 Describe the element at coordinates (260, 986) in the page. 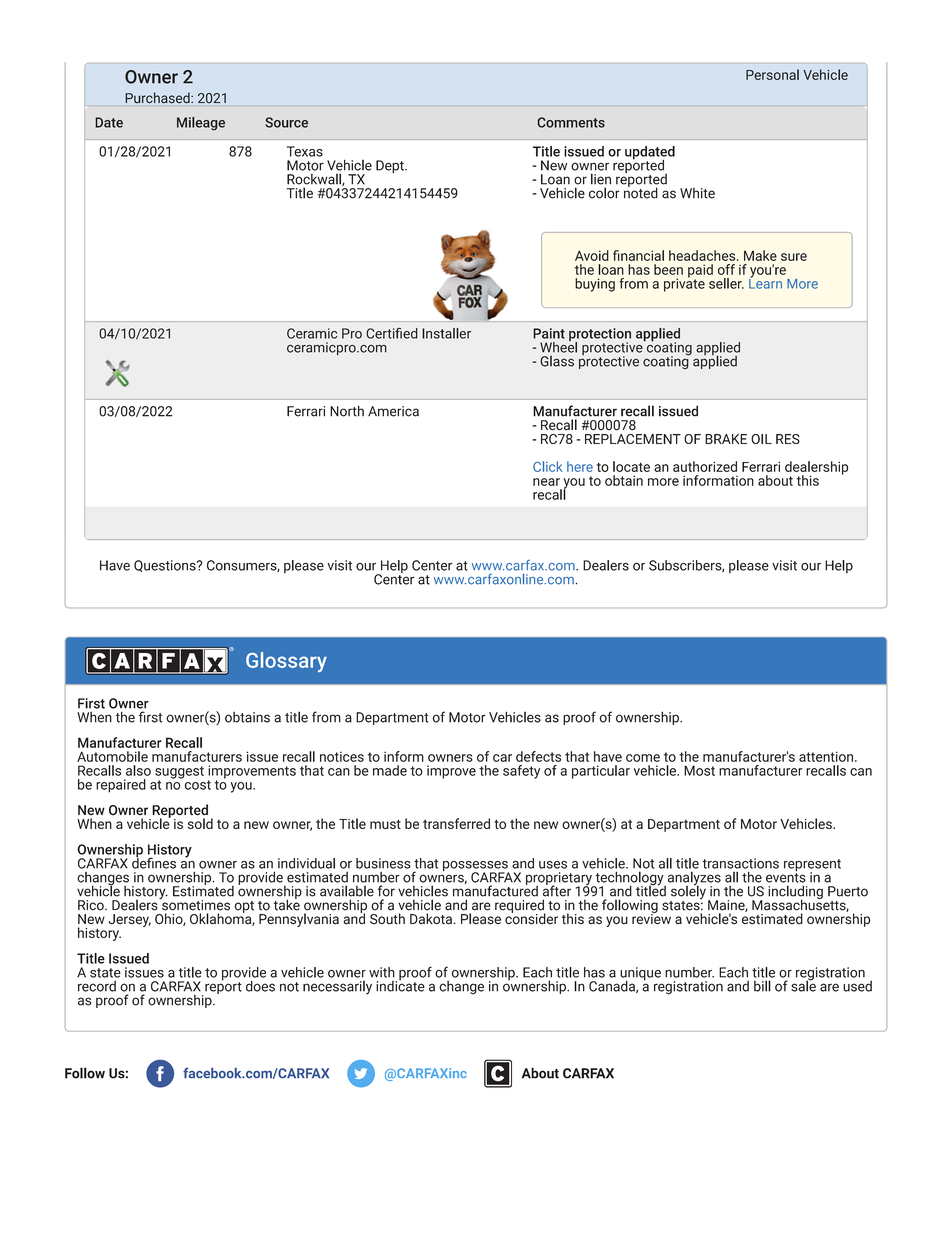

I see `does` at that location.
